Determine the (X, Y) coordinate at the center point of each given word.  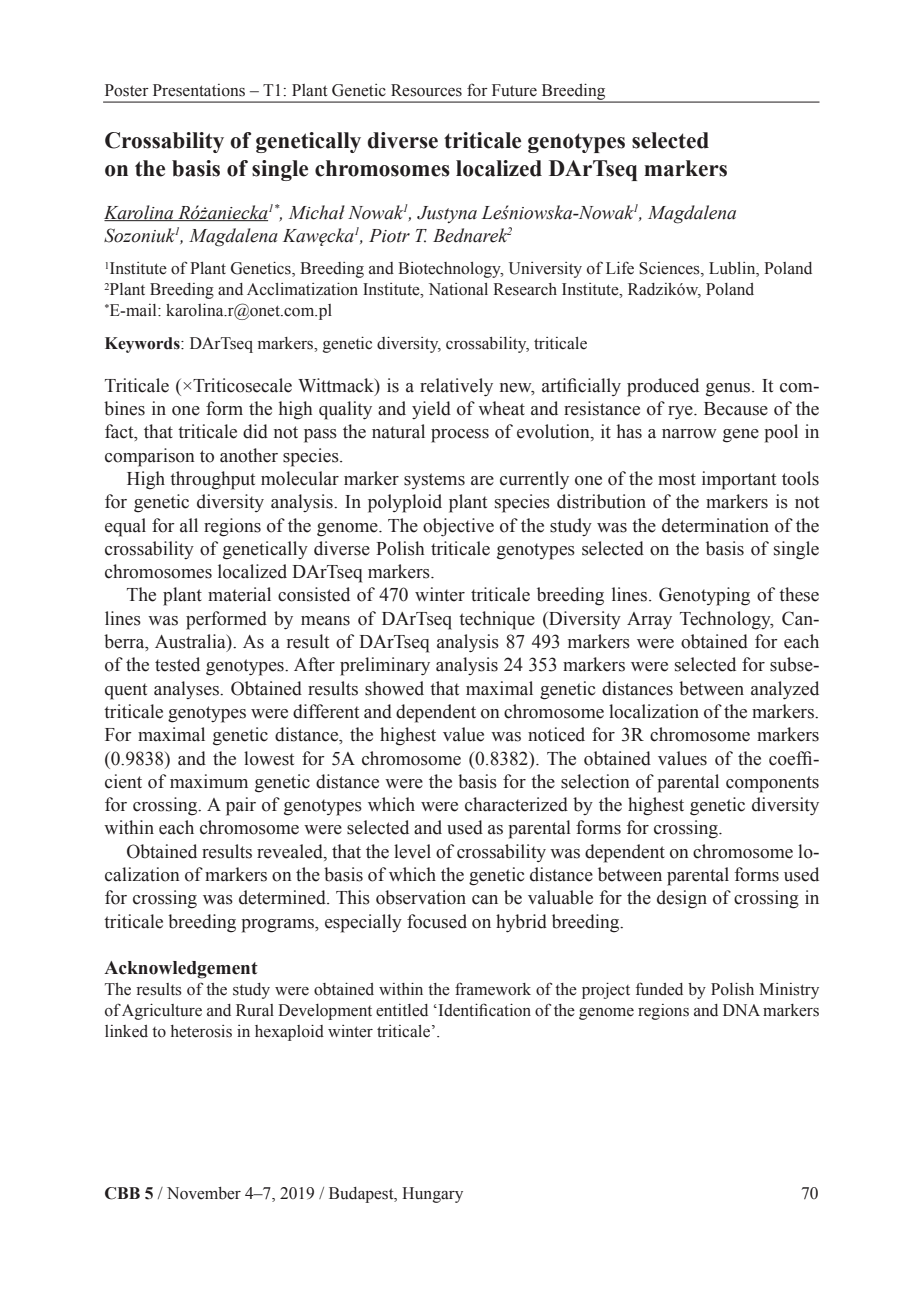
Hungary (432, 1195)
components (772, 784)
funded (659, 989)
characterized (516, 804)
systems (434, 481)
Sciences (670, 269)
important (739, 480)
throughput (212, 480)
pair (241, 806)
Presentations (199, 90)
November (204, 1193)
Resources (426, 90)
